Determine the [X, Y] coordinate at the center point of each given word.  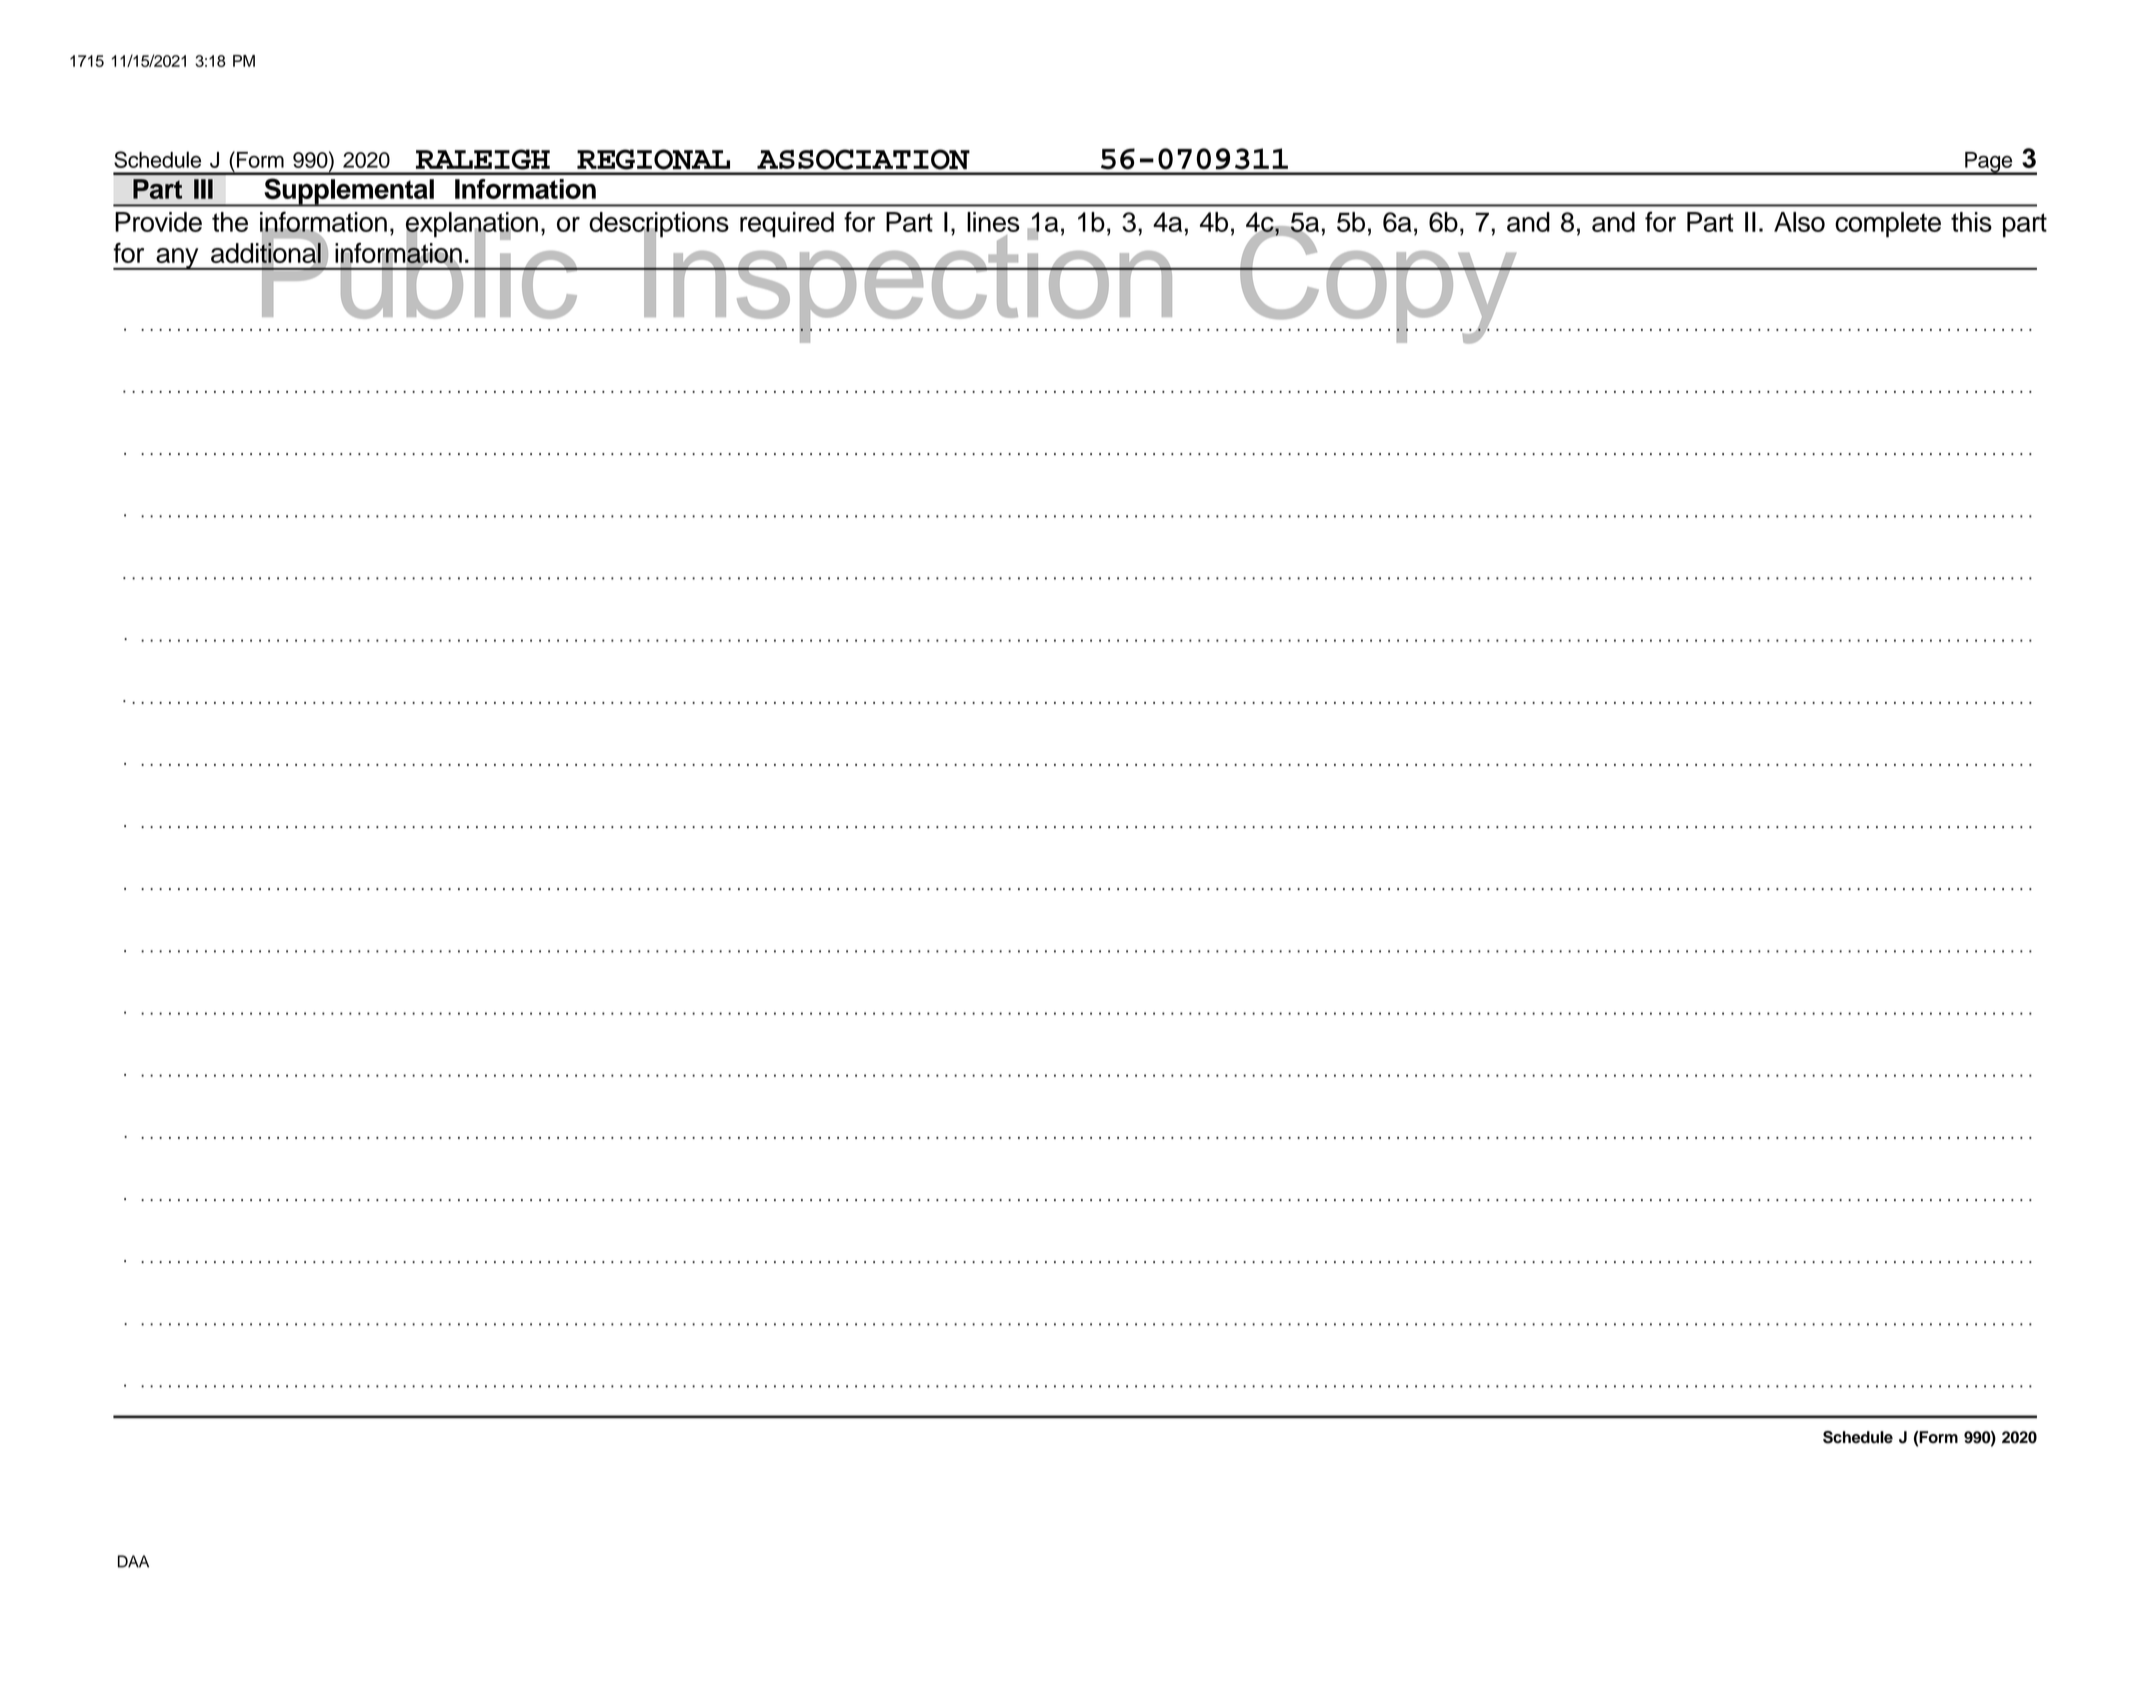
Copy [1378, 283]
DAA [133, 1561]
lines [993, 222]
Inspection [908, 284]
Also [1799, 222]
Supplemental [349, 192]
